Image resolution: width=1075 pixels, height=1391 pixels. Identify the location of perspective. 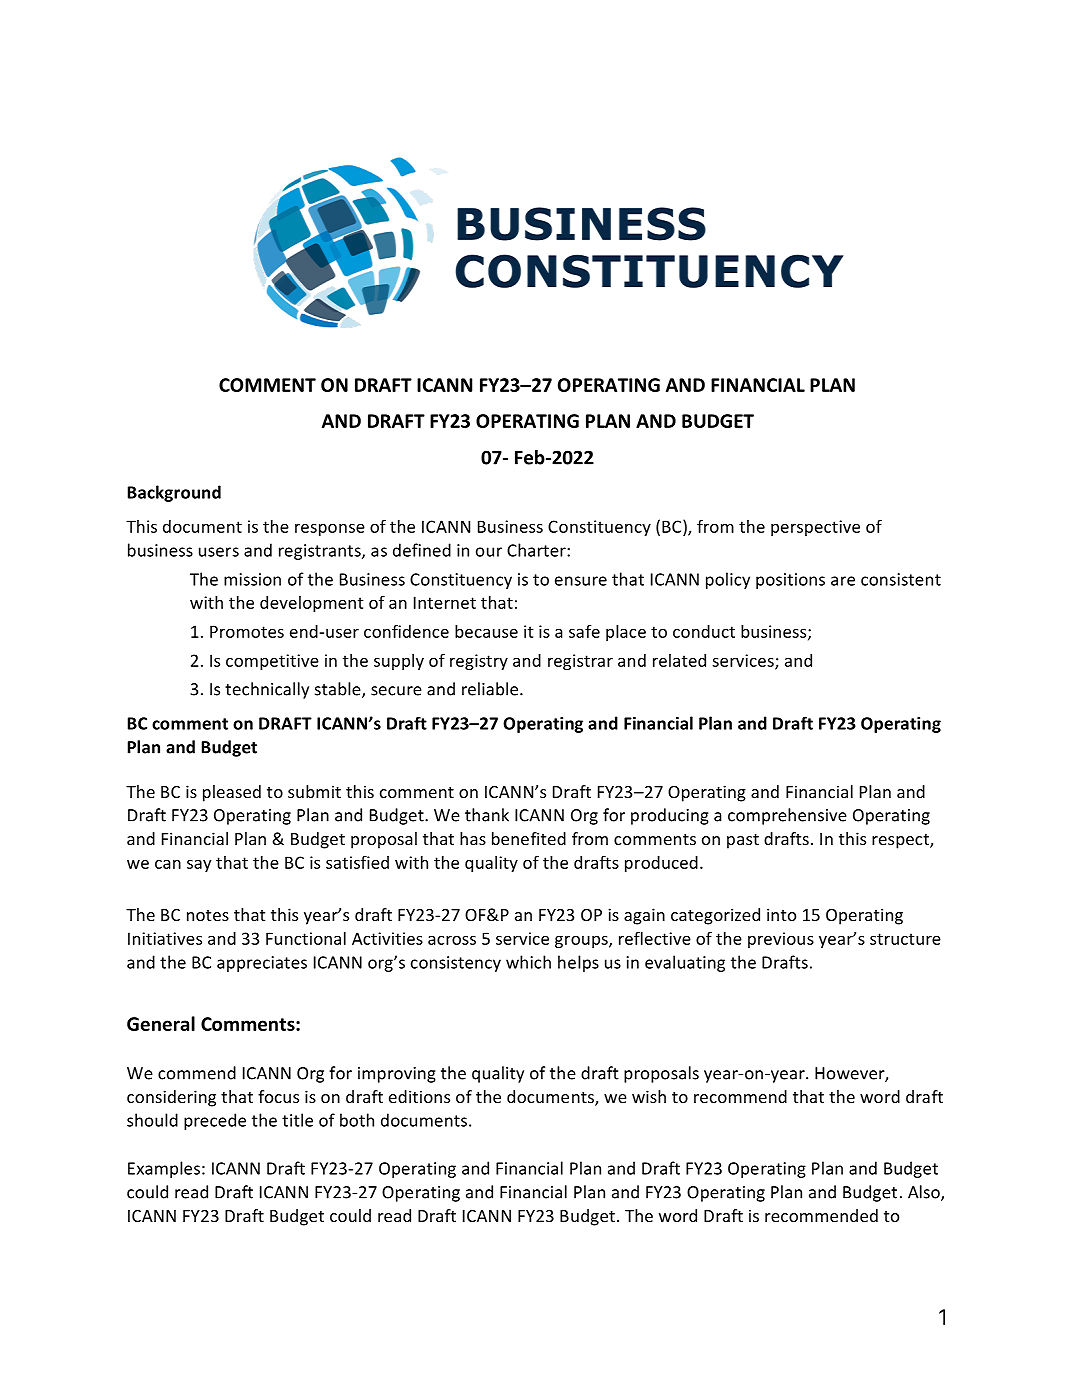
(815, 528).
